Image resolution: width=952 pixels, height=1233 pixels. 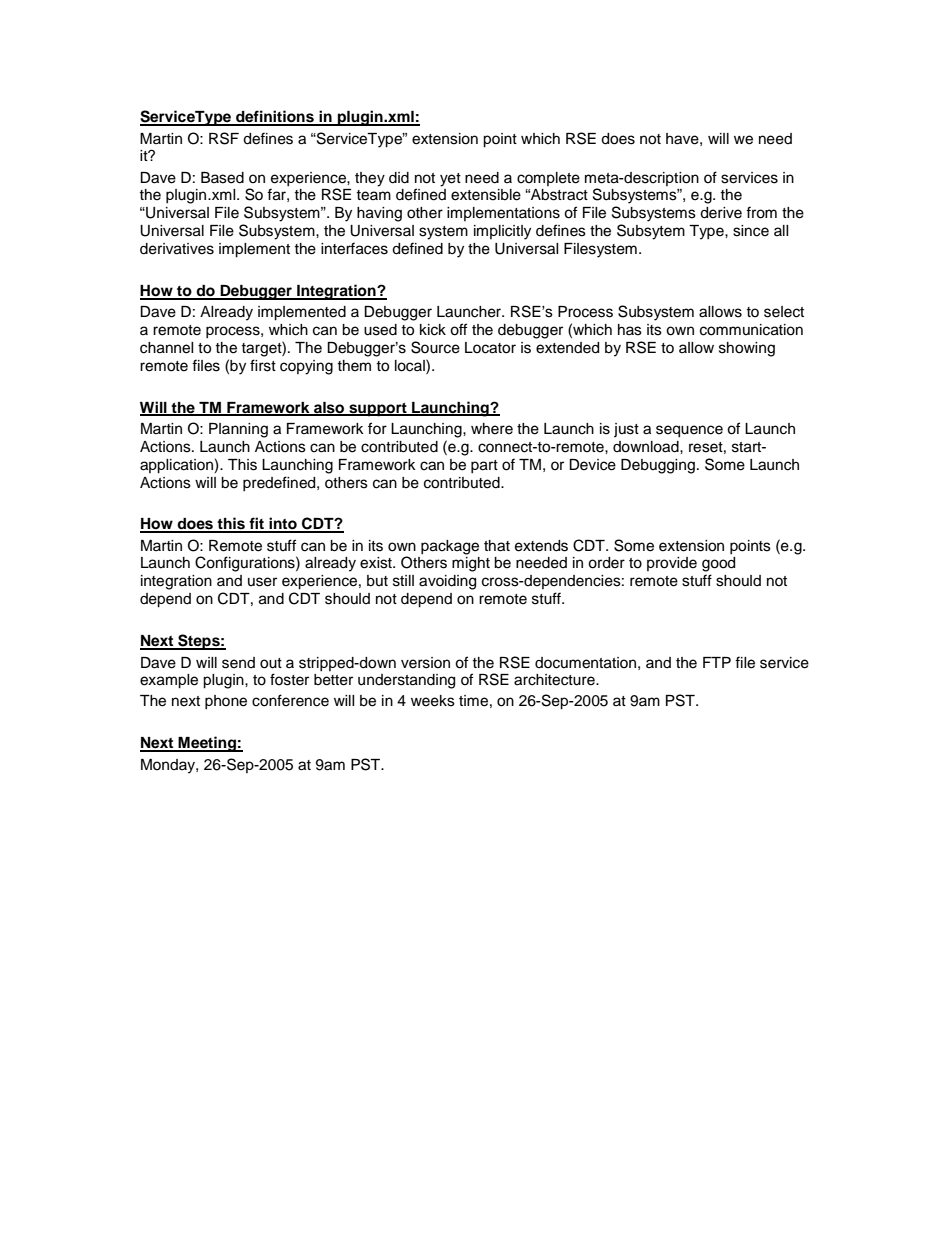 What do you see at coordinates (784, 312) in the screenshot?
I see `select` at bounding box center [784, 312].
